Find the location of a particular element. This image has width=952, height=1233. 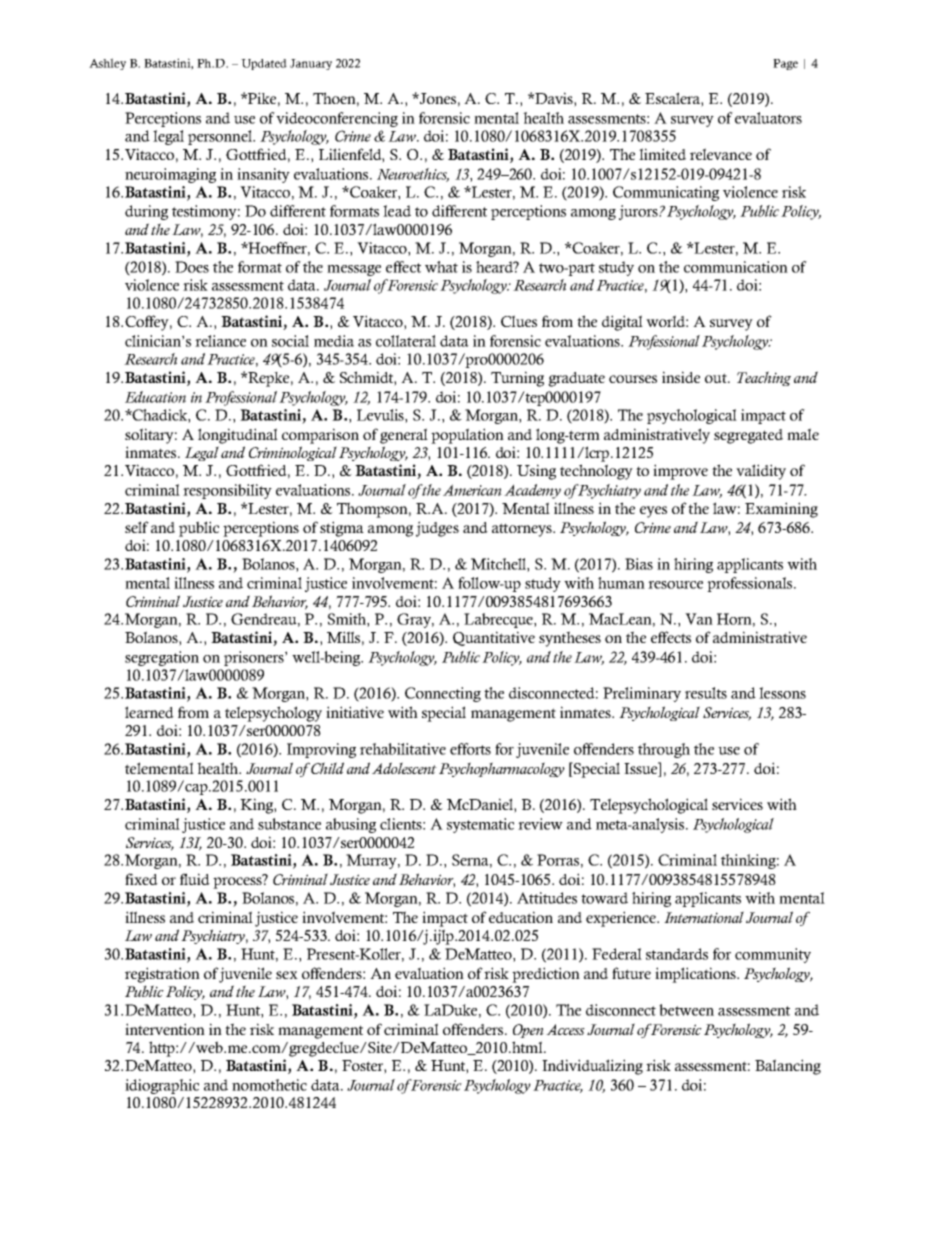

collateral is located at coordinates (406, 341).
